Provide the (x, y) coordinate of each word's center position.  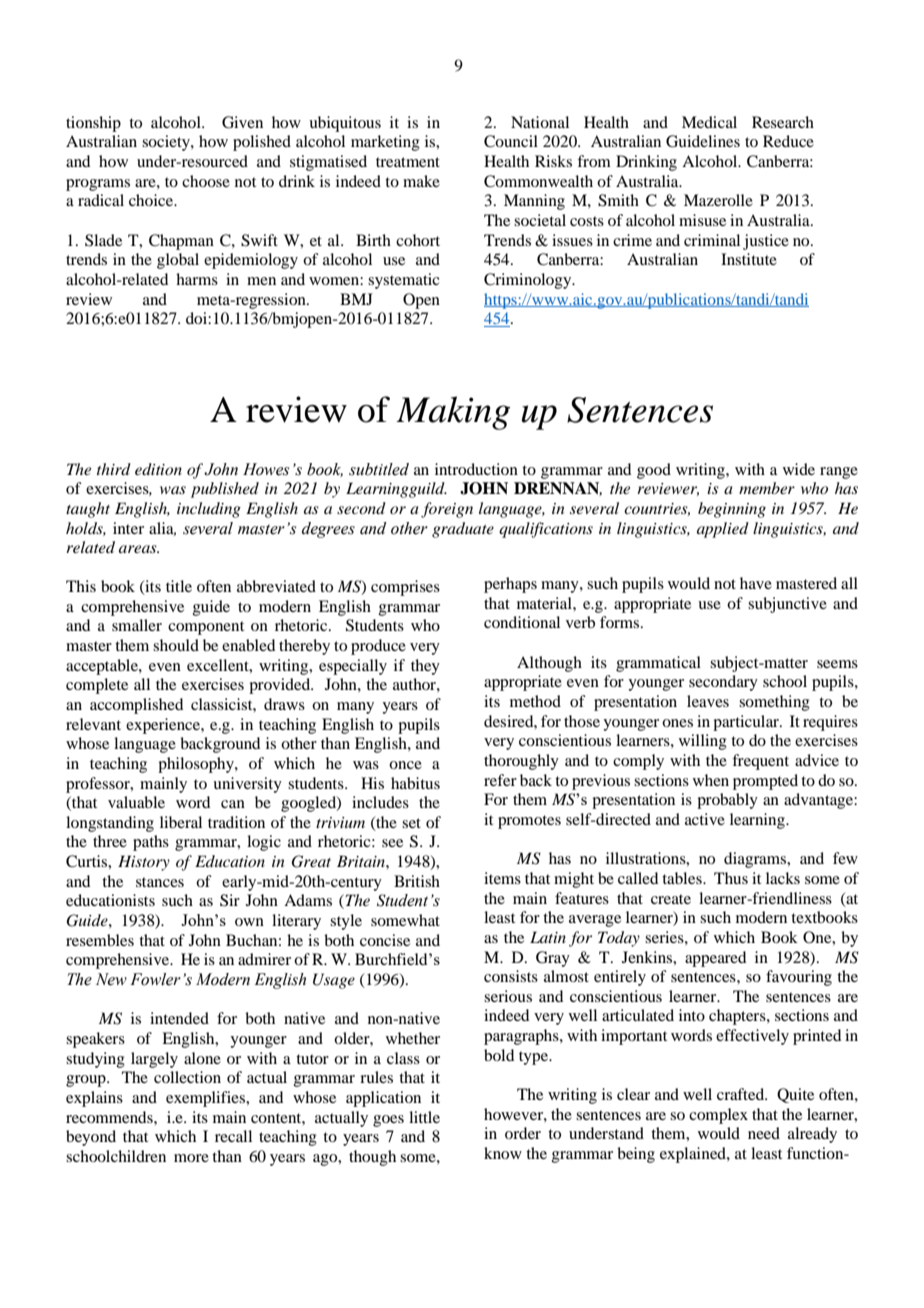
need (764, 1133)
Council (511, 141)
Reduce (788, 141)
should (176, 645)
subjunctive (787, 605)
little (424, 1117)
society (167, 143)
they (425, 667)
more (191, 1158)
